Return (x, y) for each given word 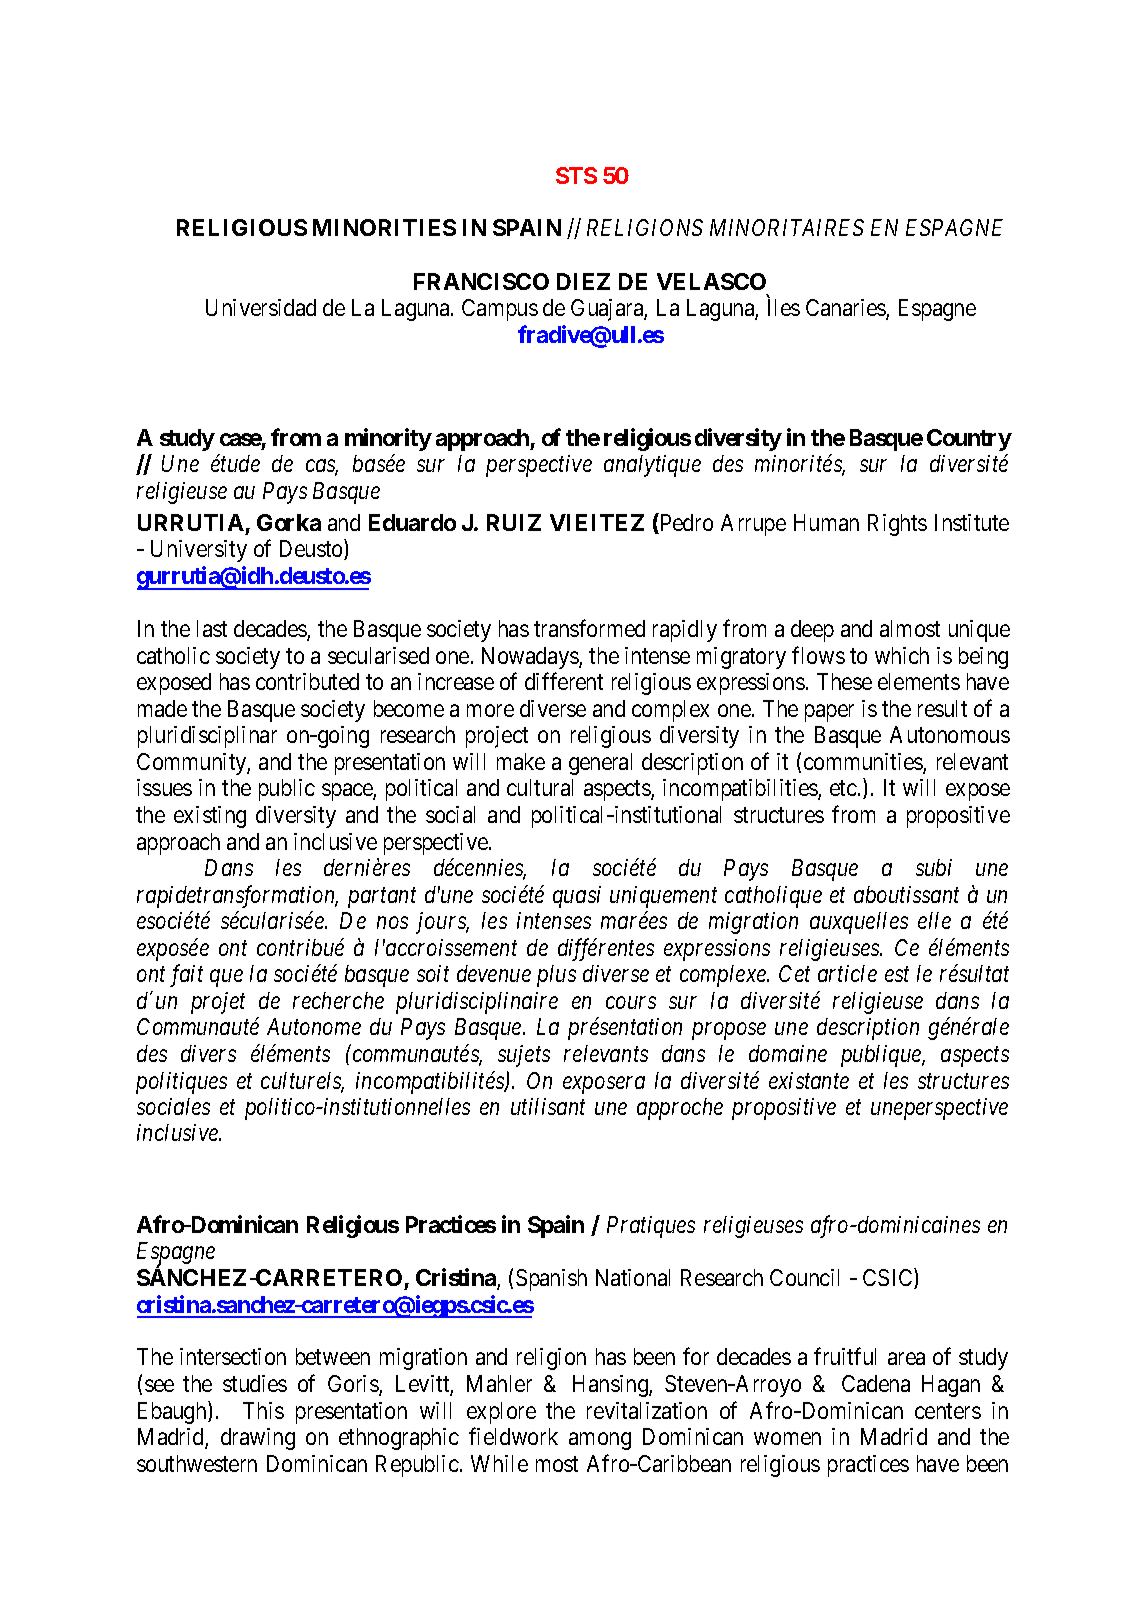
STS (576, 175)
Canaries (846, 309)
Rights (897, 525)
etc (843, 788)
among (600, 1441)
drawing (258, 1439)
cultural (540, 787)
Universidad (261, 307)
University (199, 551)
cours (631, 1003)
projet (218, 1003)
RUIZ (514, 522)
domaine (788, 1053)
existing (210, 817)
